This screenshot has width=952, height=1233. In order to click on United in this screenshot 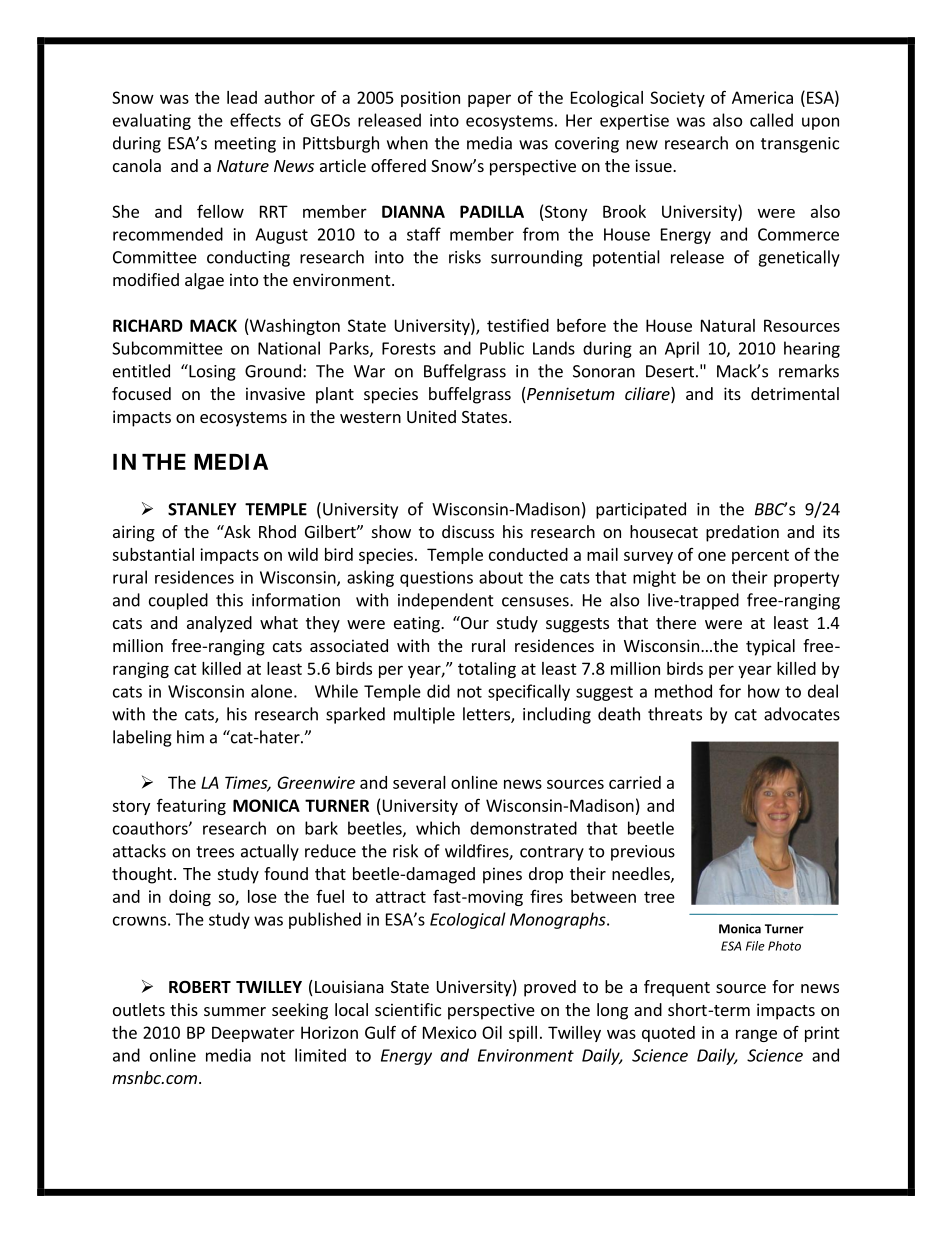, I will do `click(431, 416)`.
